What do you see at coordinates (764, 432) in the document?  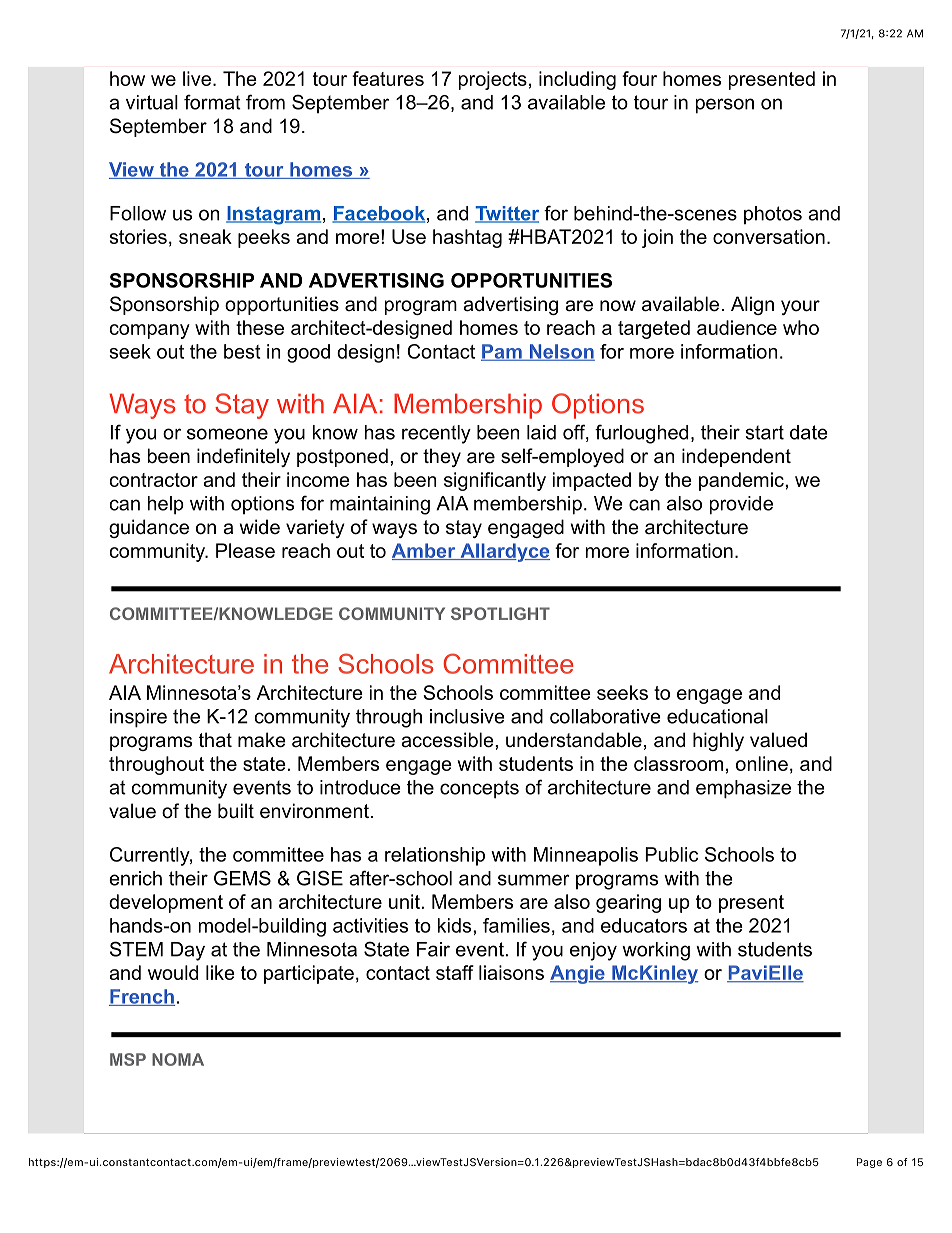 I see `start` at bounding box center [764, 432].
